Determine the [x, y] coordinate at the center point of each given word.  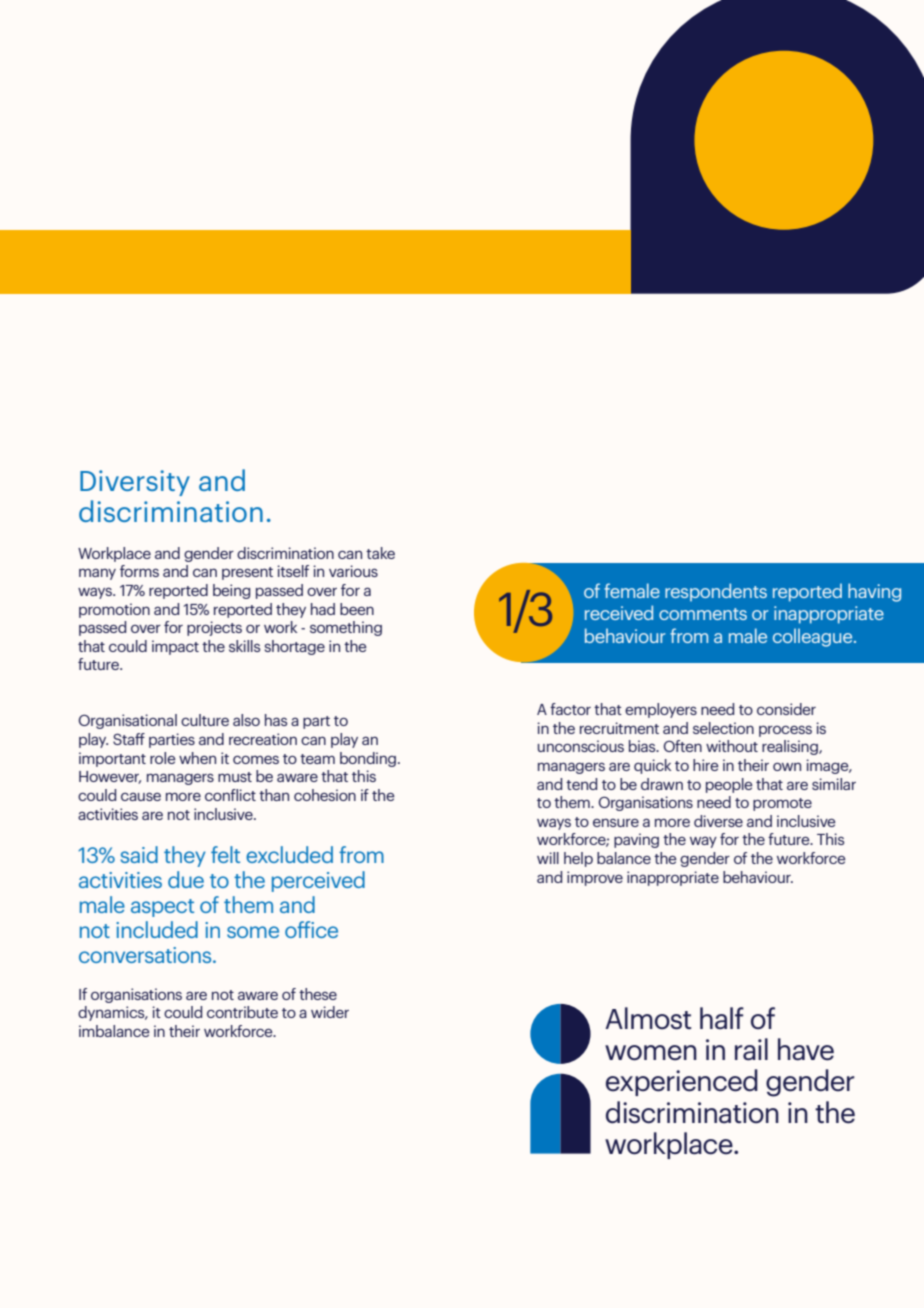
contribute [242, 1012]
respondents [716, 592]
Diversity [135, 483]
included [157, 929]
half [722, 1018]
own [787, 767]
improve [595, 878]
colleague [814, 637]
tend [581, 784]
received [619, 612]
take [380, 553]
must [235, 777]
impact [175, 647]
